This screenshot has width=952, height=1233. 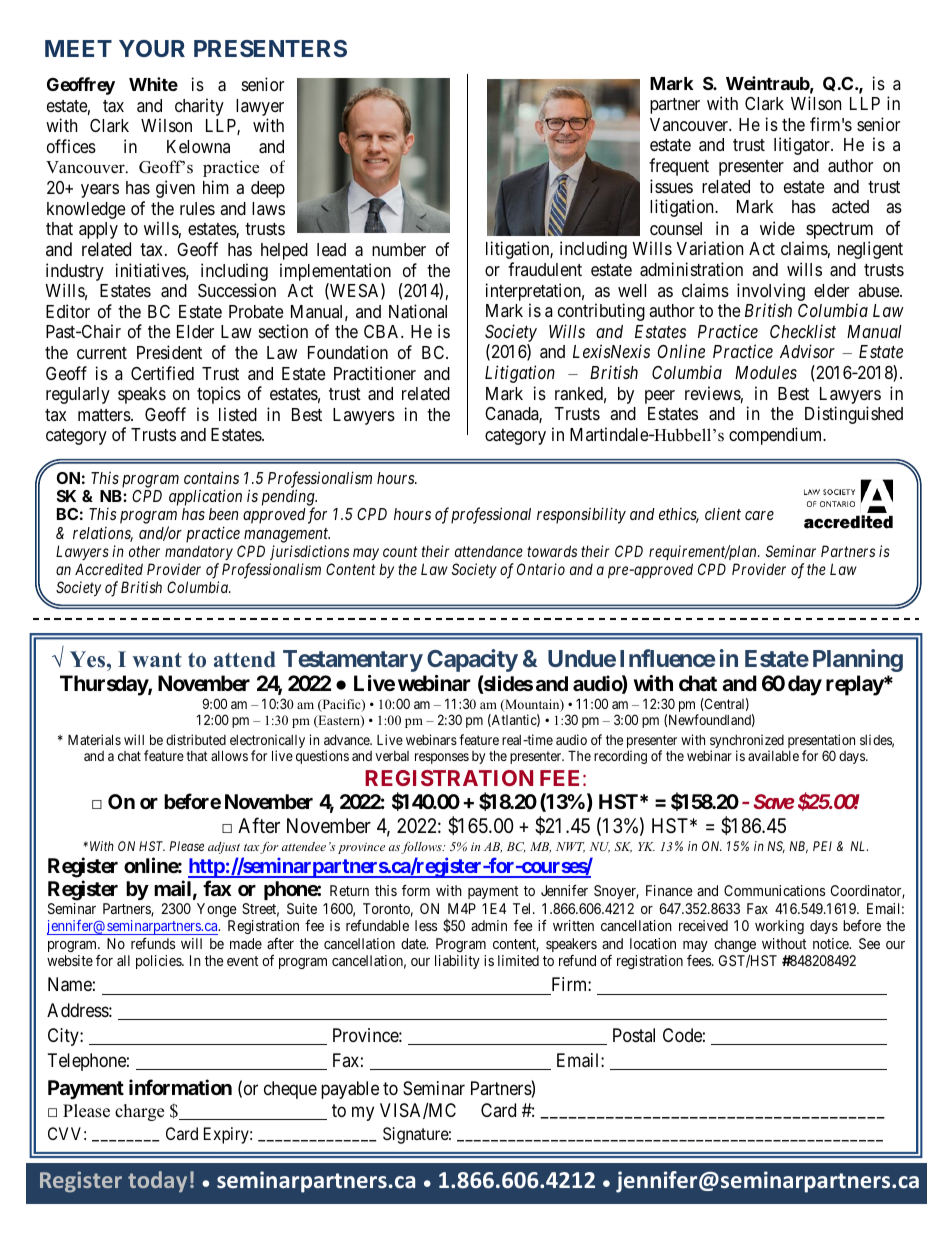 What do you see at coordinates (199, 107) in the screenshot?
I see `charity` at bounding box center [199, 107].
